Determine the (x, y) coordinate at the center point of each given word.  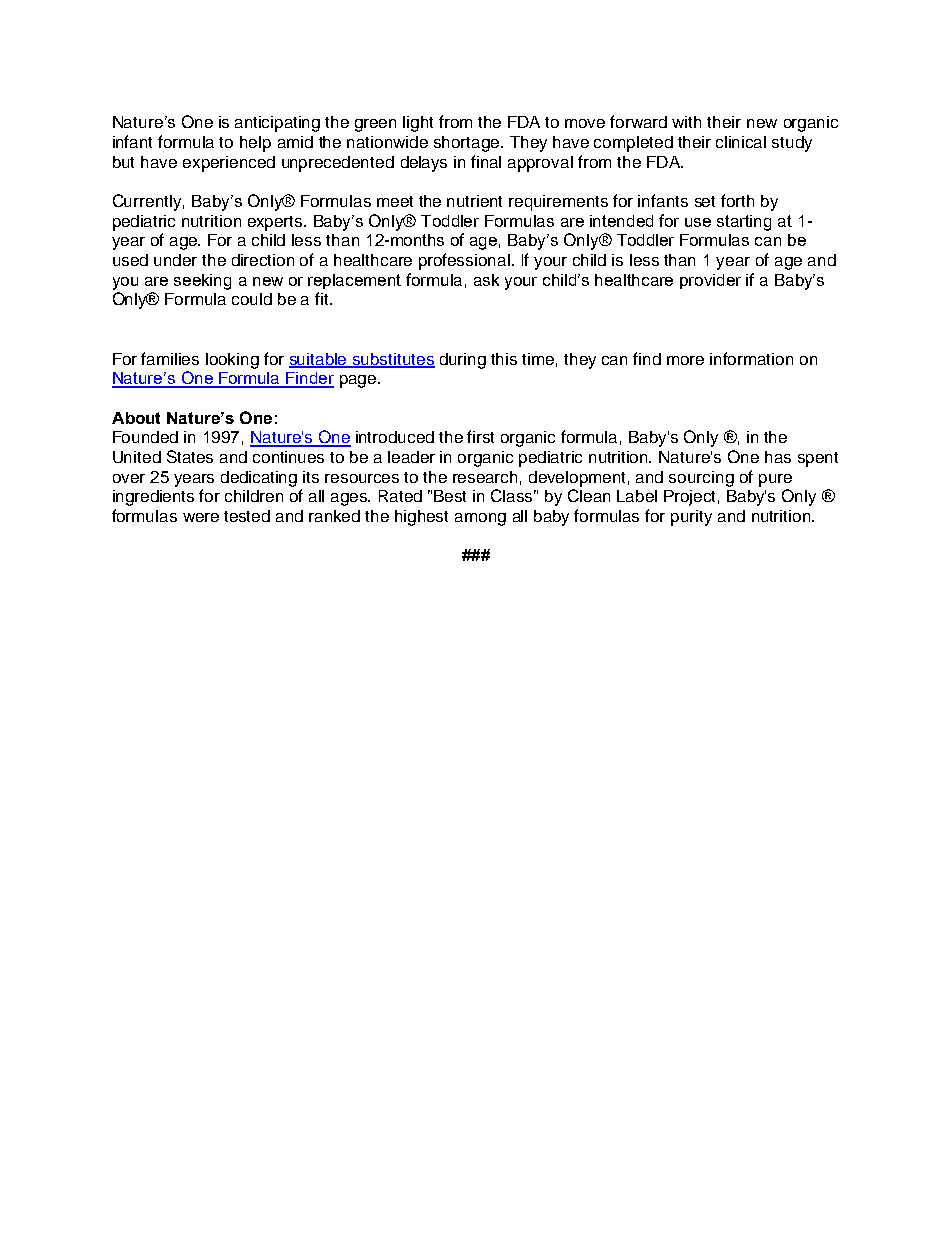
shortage (468, 144)
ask (486, 280)
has (778, 457)
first (480, 436)
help (255, 144)
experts (276, 223)
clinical (741, 142)
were (201, 517)
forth (737, 200)
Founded (145, 437)
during (463, 361)
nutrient (474, 201)
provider (710, 281)
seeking (202, 282)
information (751, 358)
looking (232, 361)
